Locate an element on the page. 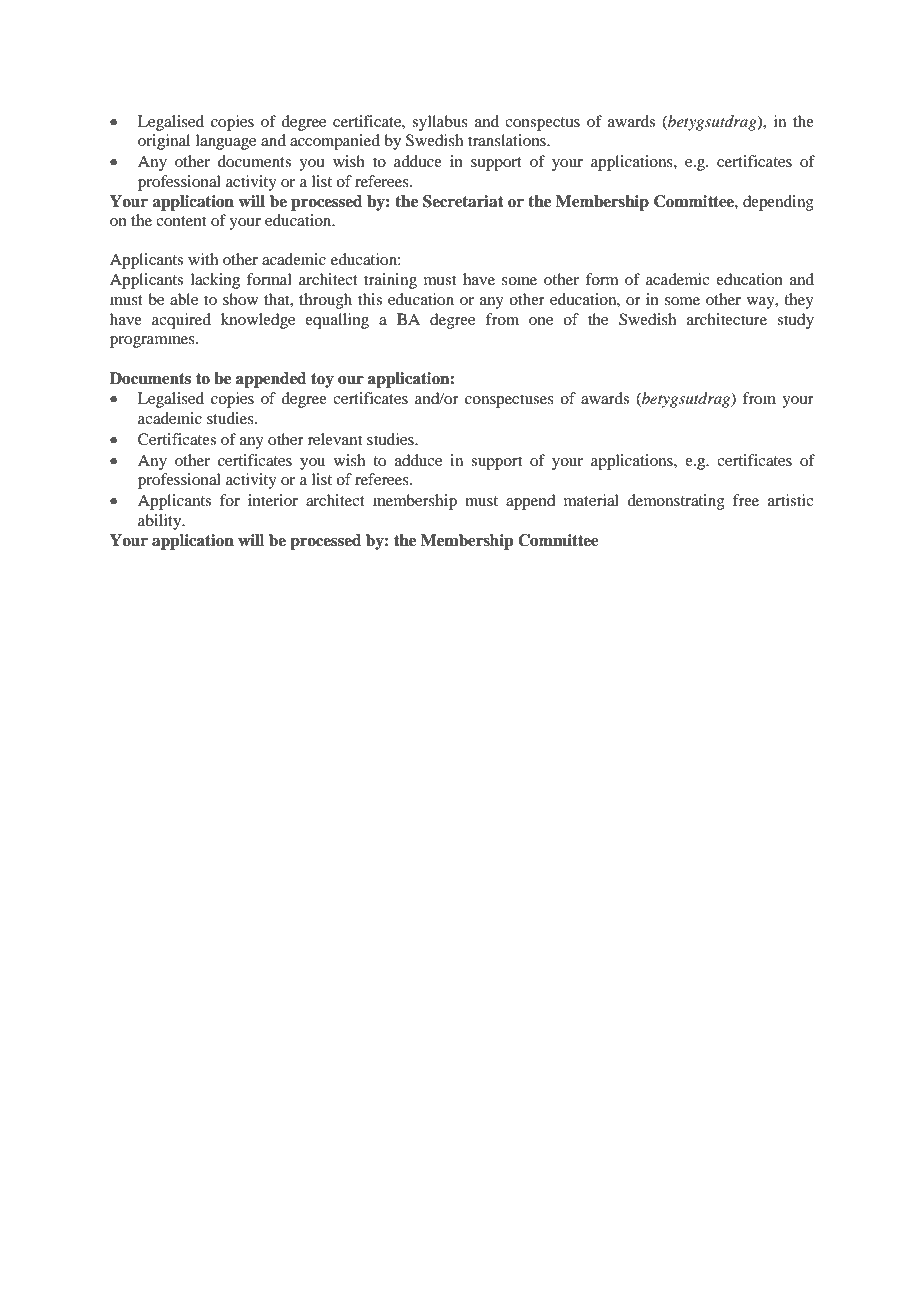 Image resolution: width=924 pixels, height=1308 pixels. free is located at coordinates (746, 500).
